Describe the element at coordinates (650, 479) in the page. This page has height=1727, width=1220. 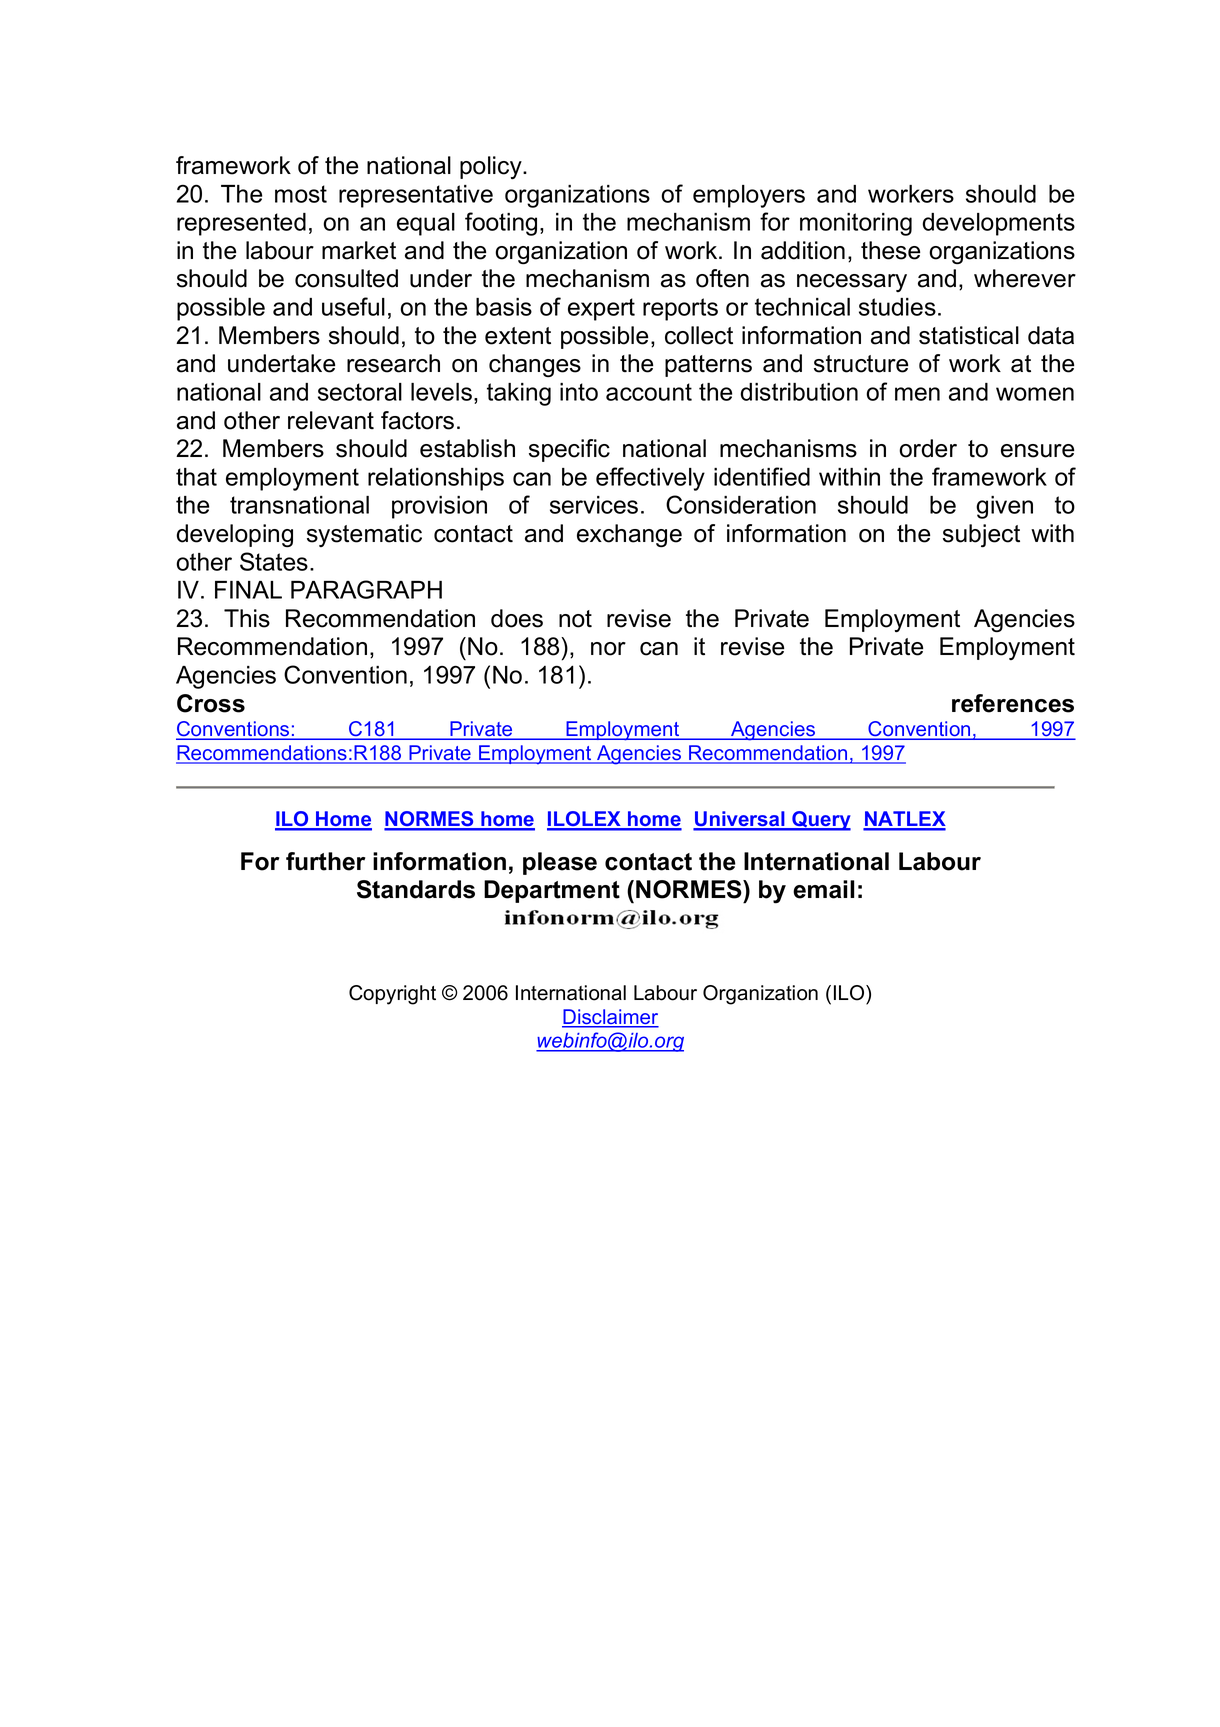
I see `effectively` at that location.
